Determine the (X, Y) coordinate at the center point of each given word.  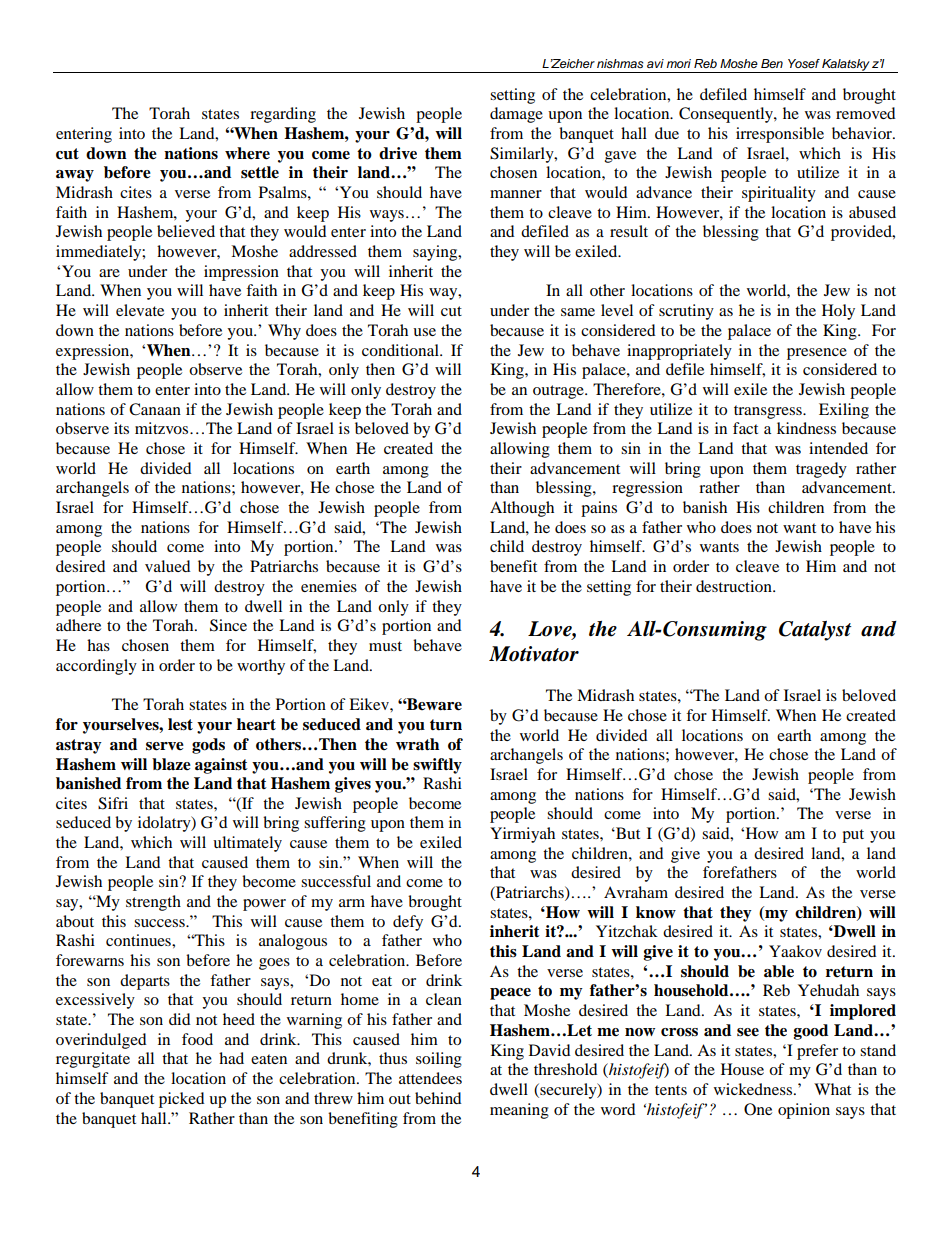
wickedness (754, 1089)
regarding (283, 115)
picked (182, 1100)
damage (516, 115)
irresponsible (780, 135)
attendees (430, 1078)
